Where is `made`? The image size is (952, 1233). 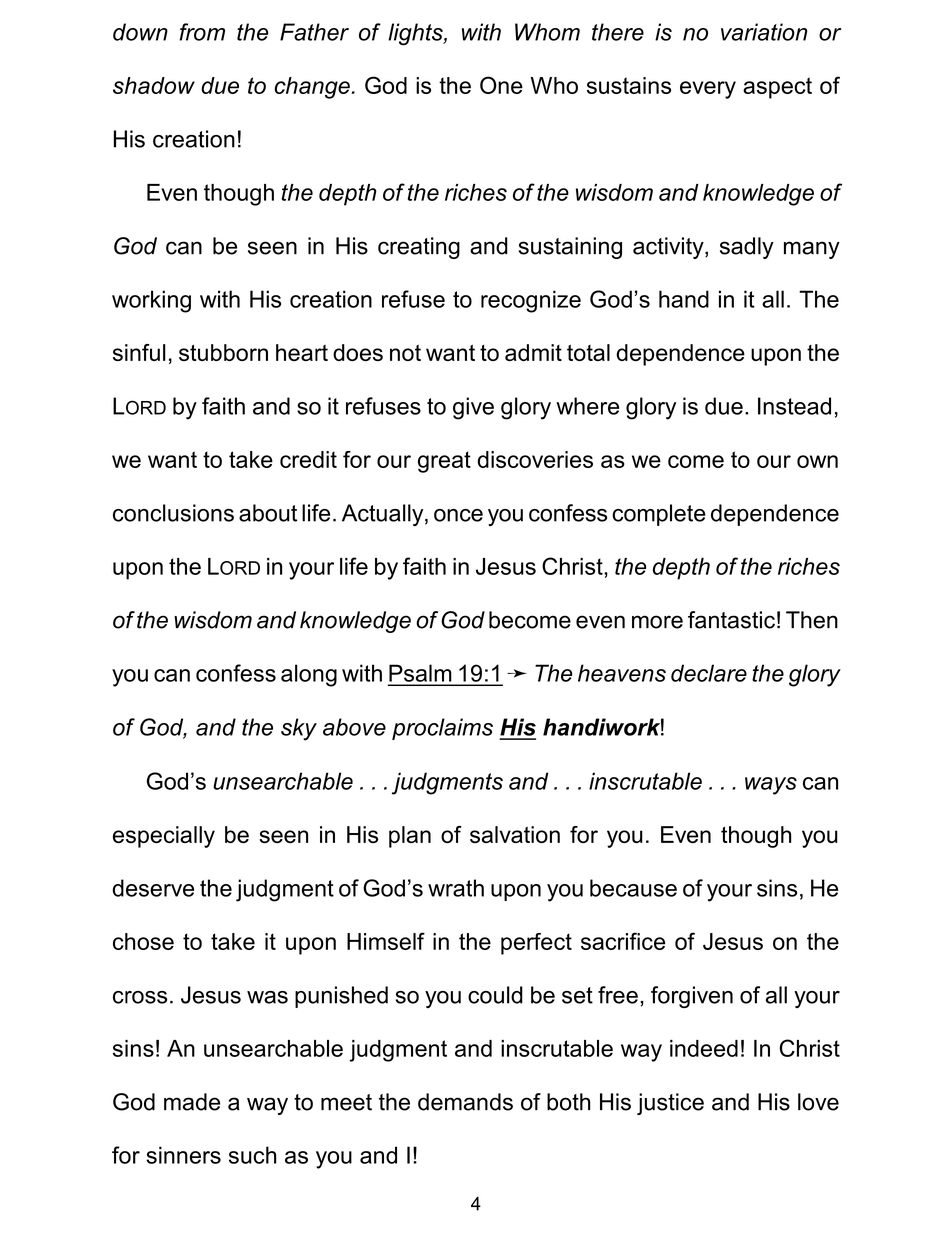 made is located at coordinates (192, 1102).
